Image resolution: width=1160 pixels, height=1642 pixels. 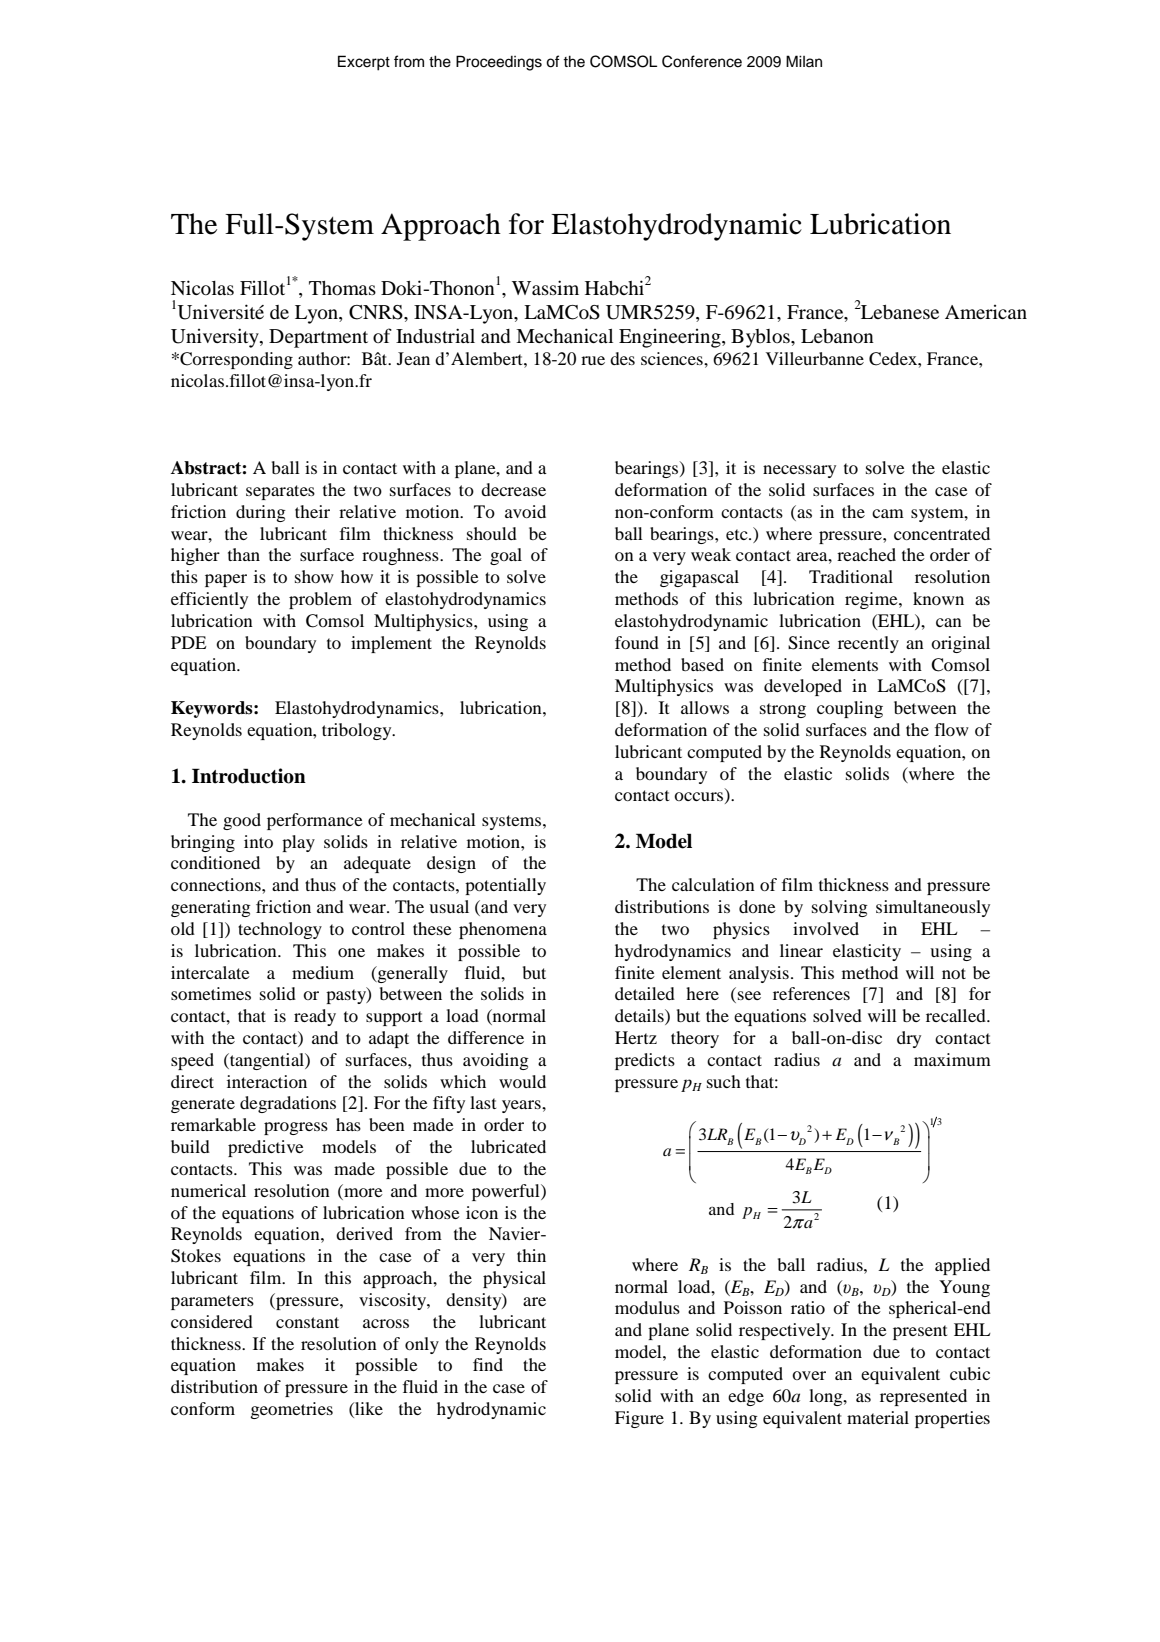 What do you see at coordinates (639, 1419) in the page?
I see `Figure` at bounding box center [639, 1419].
